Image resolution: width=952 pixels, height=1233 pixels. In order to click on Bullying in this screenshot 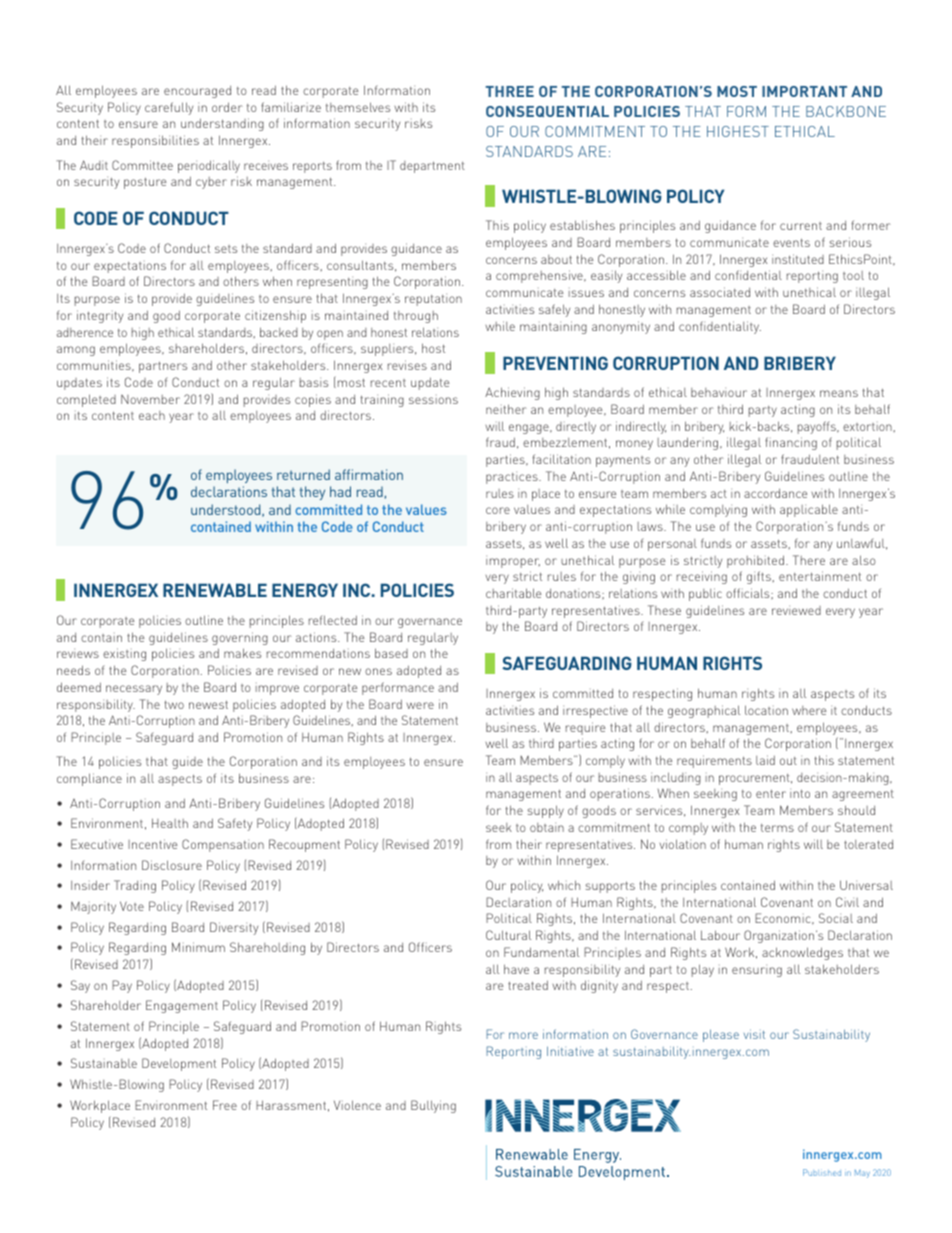, I will do `click(433, 1106)`.
